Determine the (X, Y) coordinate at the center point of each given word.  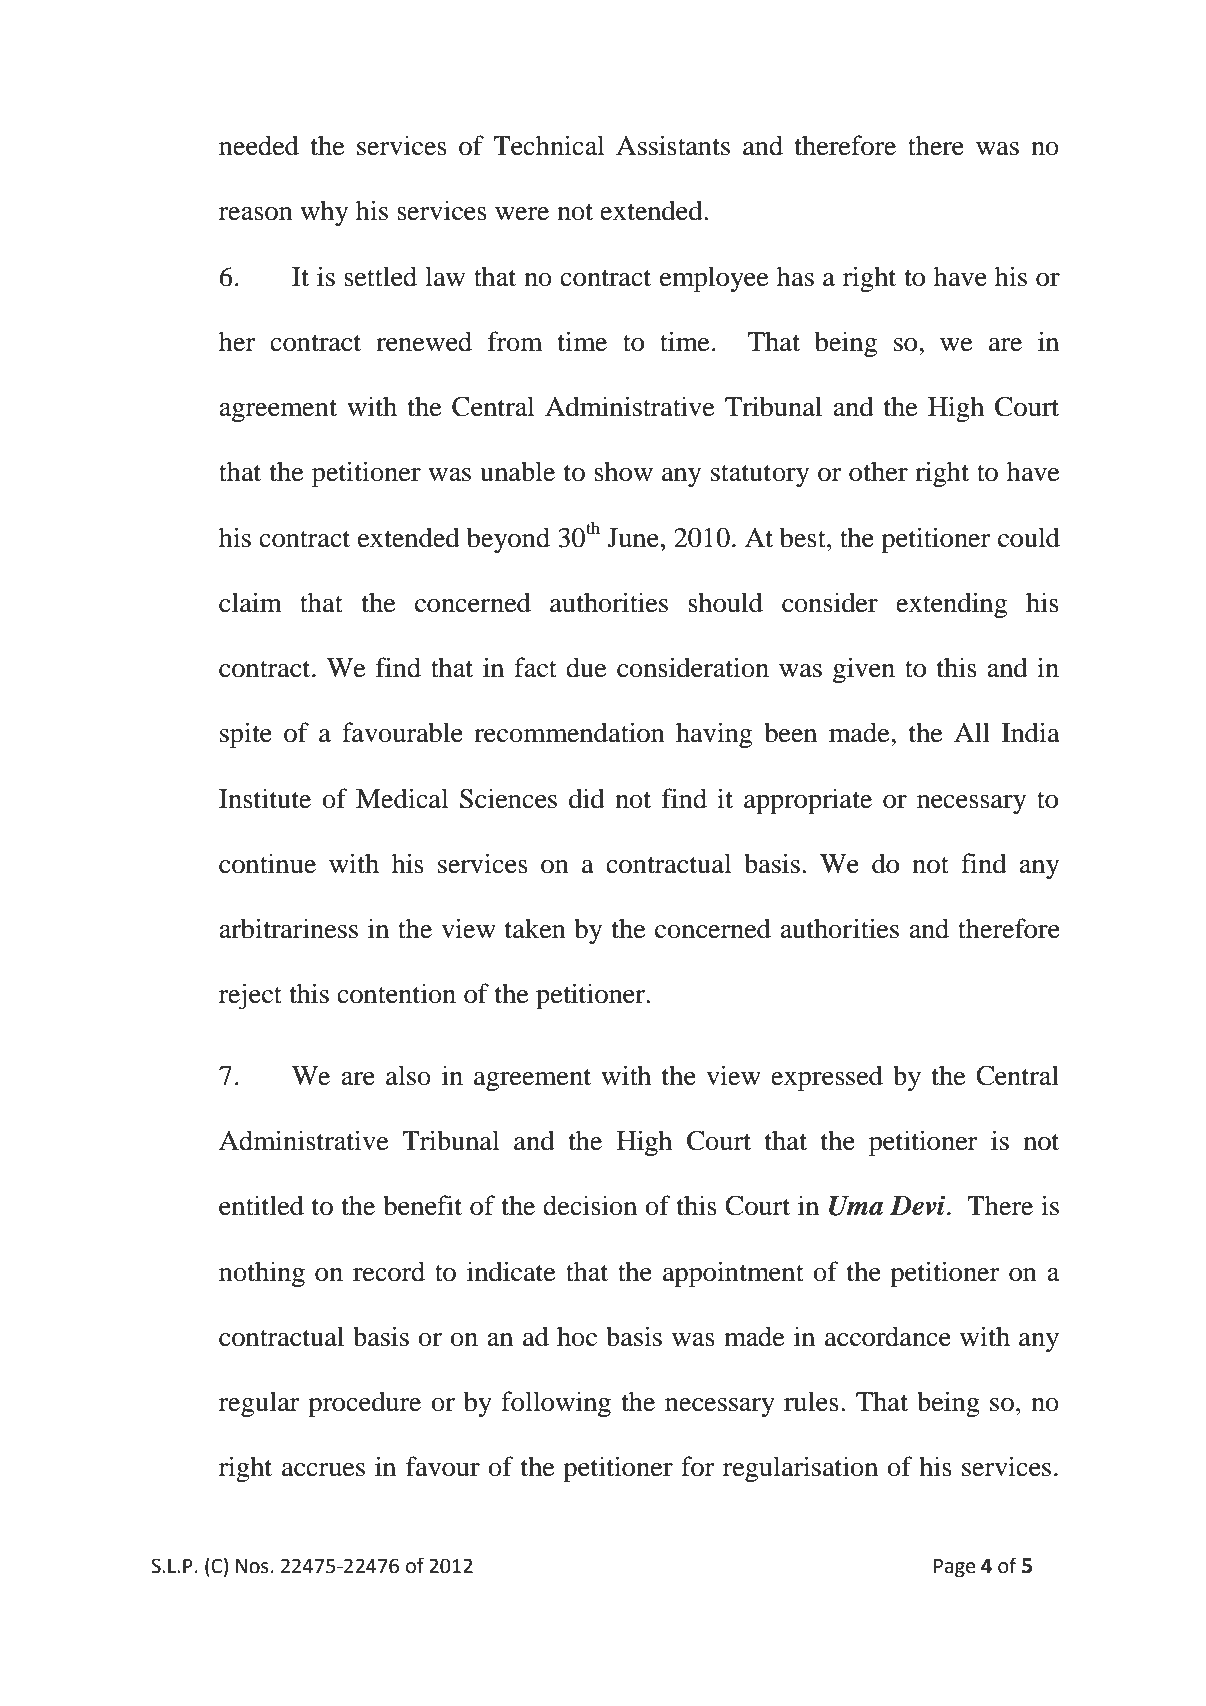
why (324, 213)
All (972, 732)
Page (954, 1568)
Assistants (673, 145)
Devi (917, 1205)
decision (590, 1205)
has (795, 276)
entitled (261, 1205)
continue (267, 863)
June (633, 538)
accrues (323, 1470)
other (878, 471)
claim (250, 602)
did (587, 798)
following (556, 1404)
